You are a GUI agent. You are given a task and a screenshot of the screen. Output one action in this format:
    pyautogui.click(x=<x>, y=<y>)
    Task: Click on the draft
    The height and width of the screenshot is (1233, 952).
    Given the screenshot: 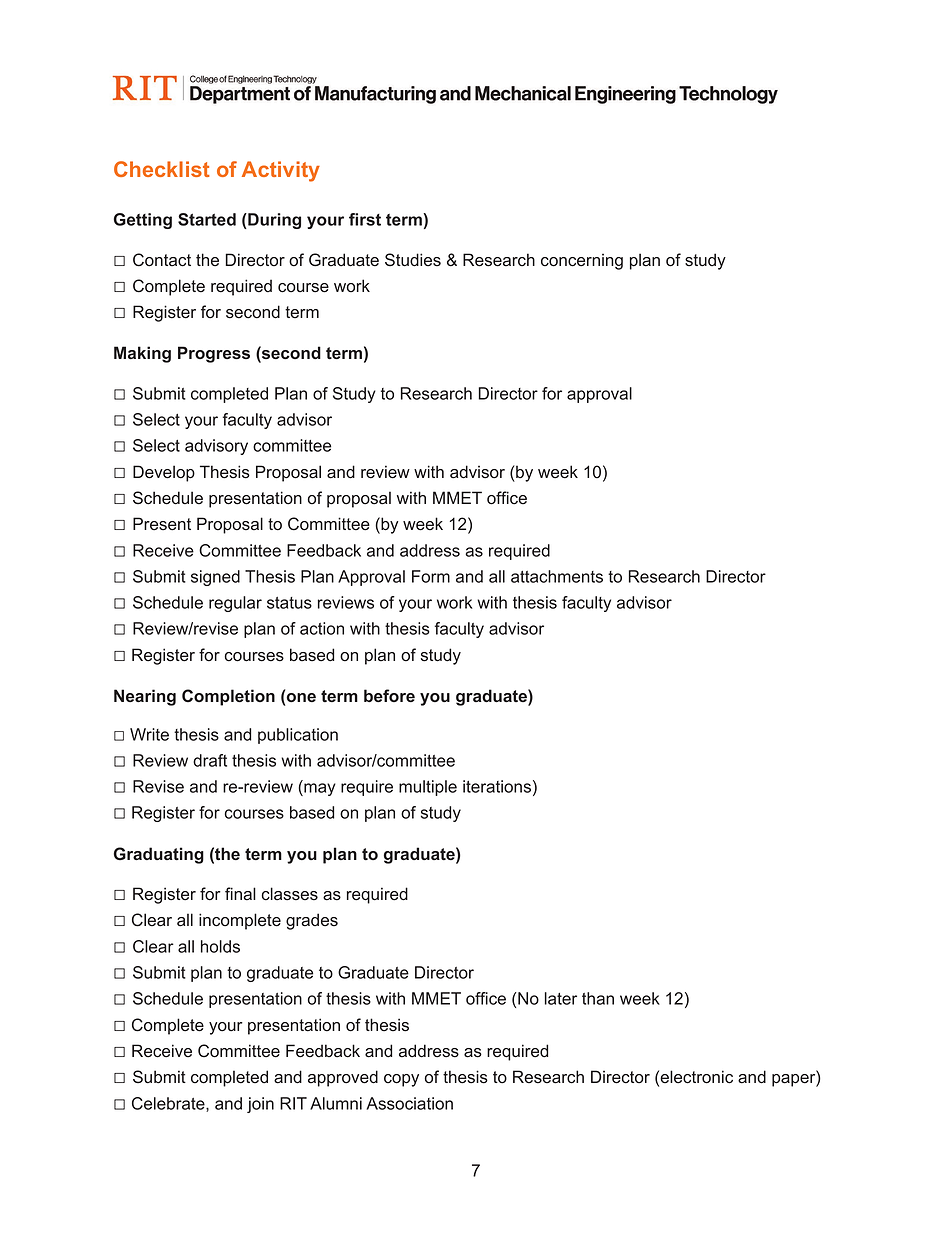 What is the action you would take?
    pyautogui.click(x=210, y=760)
